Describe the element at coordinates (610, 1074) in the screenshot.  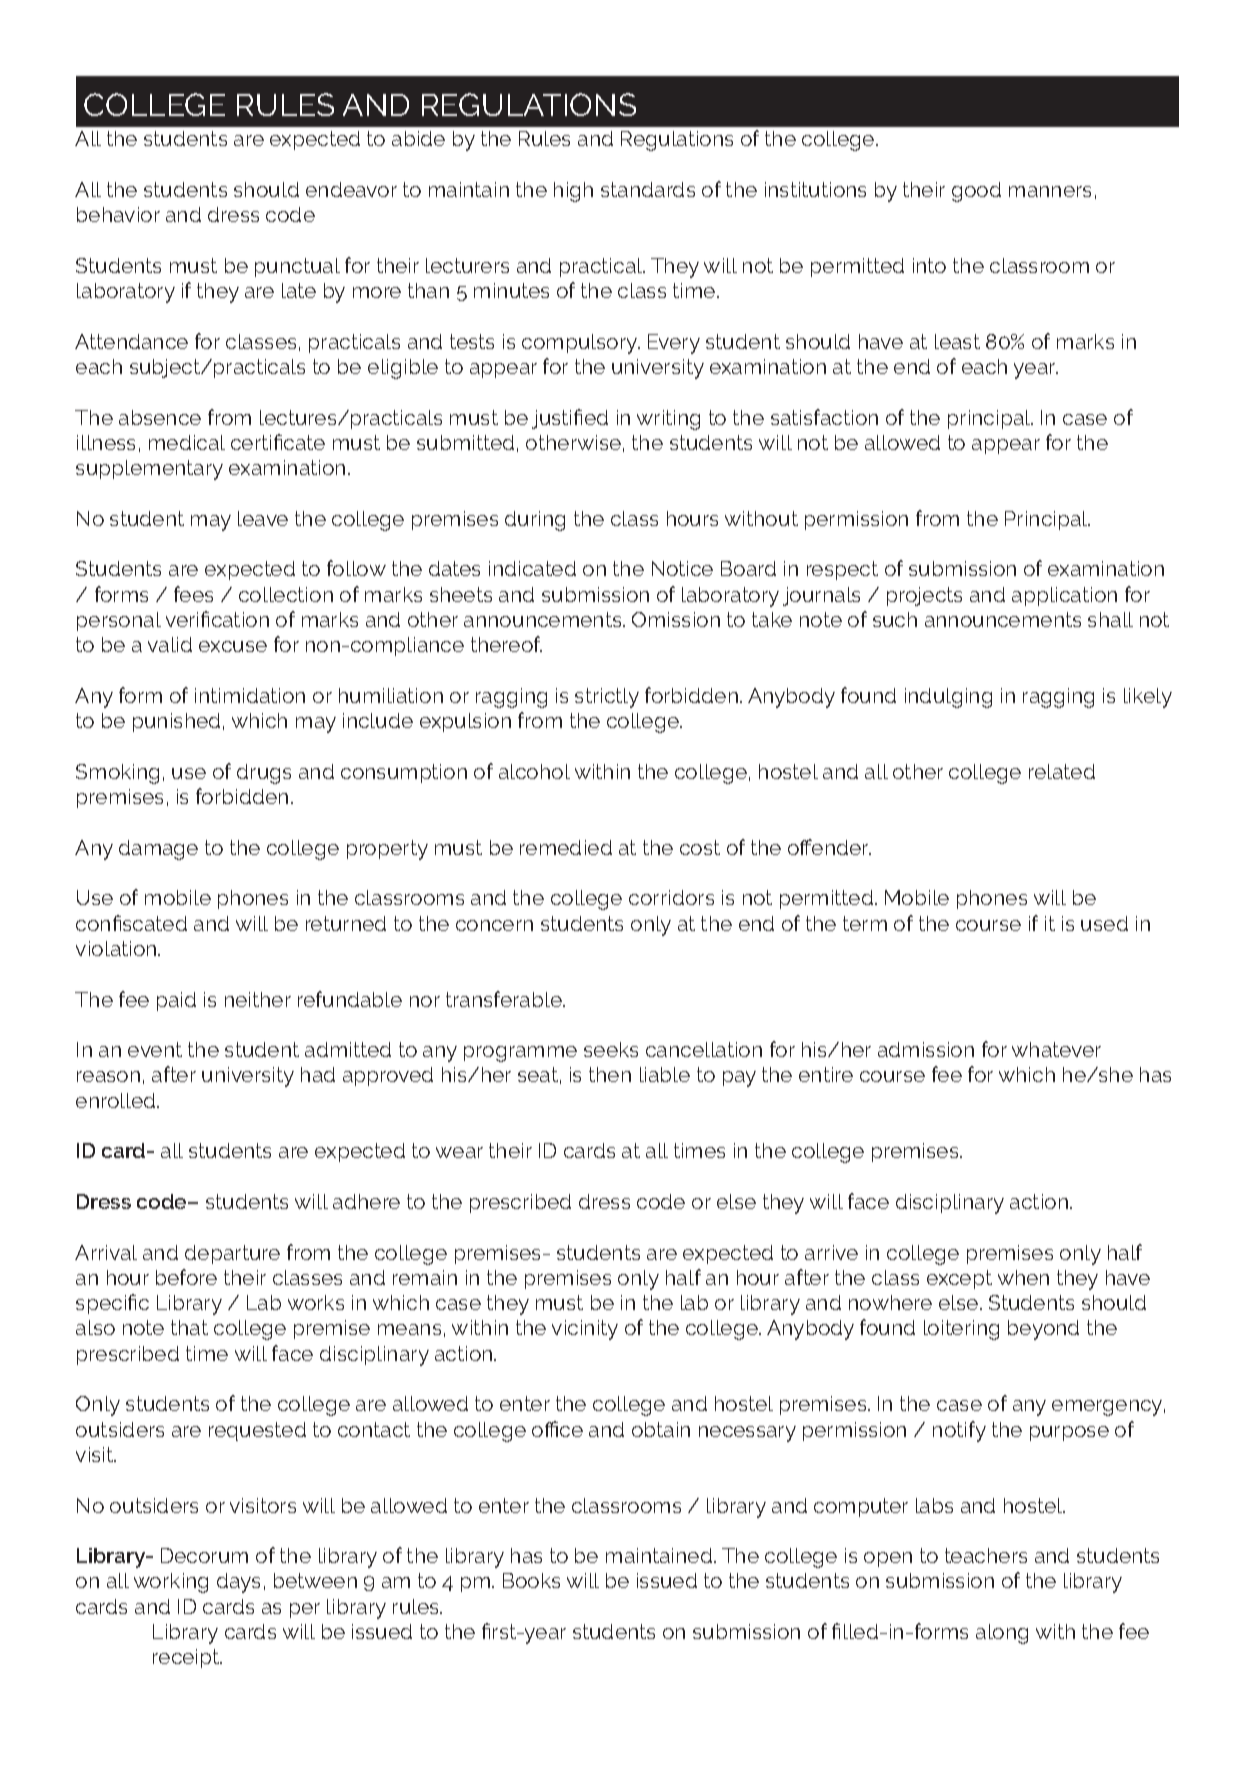
I see `then` at that location.
